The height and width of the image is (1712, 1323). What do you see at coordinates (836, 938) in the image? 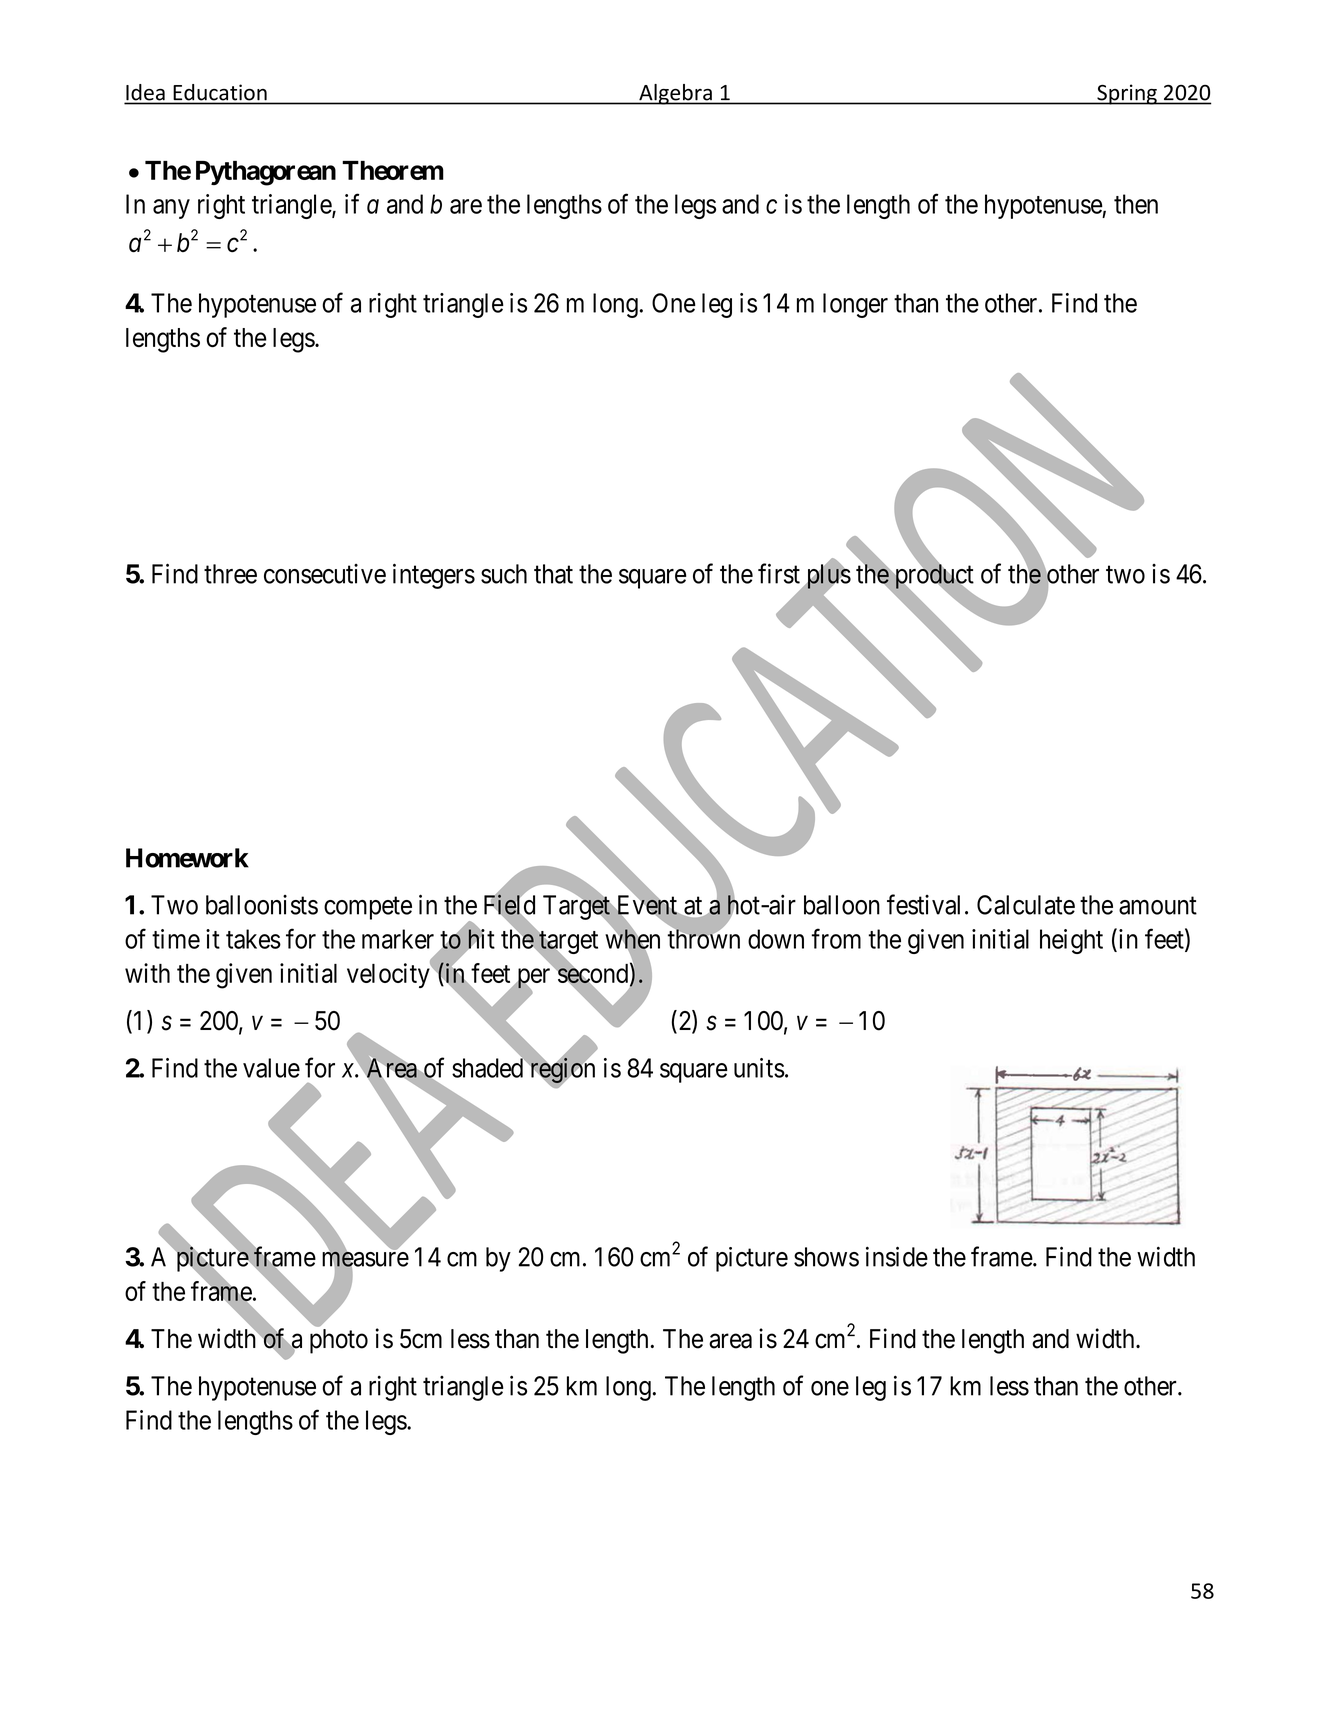
I see `from` at bounding box center [836, 938].
